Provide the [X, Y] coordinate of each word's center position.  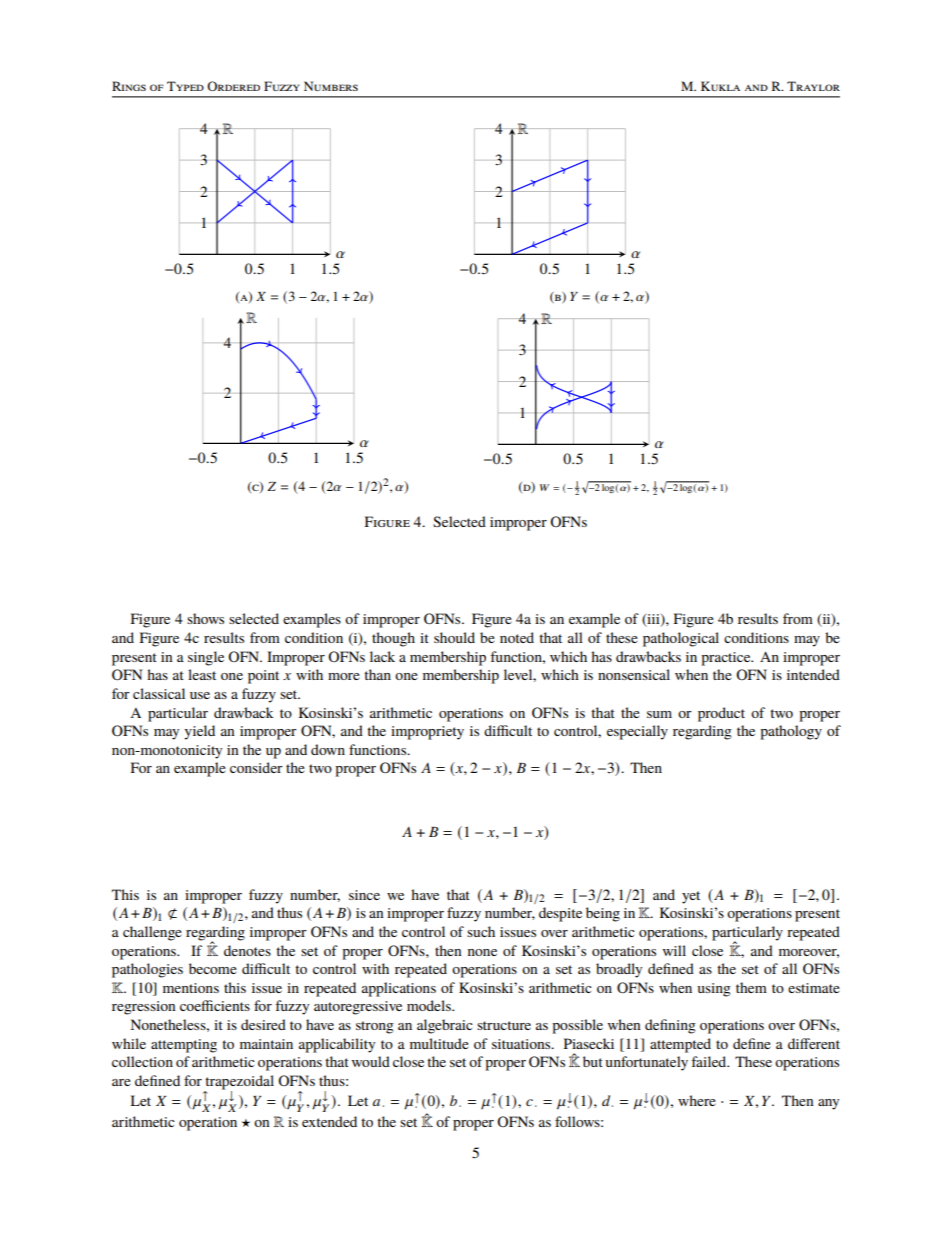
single [206, 658]
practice [727, 659]
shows [205, 618]
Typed [185, 86]
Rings [129, 86]
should [454, 637]
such [481, 931]
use [200, 695]
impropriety [427, 733]
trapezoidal [239, 1083]
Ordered [233, 86]
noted [517, 637]
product [721, 714]
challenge [152, 933]
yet [691, 897]
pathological [681, 639]
